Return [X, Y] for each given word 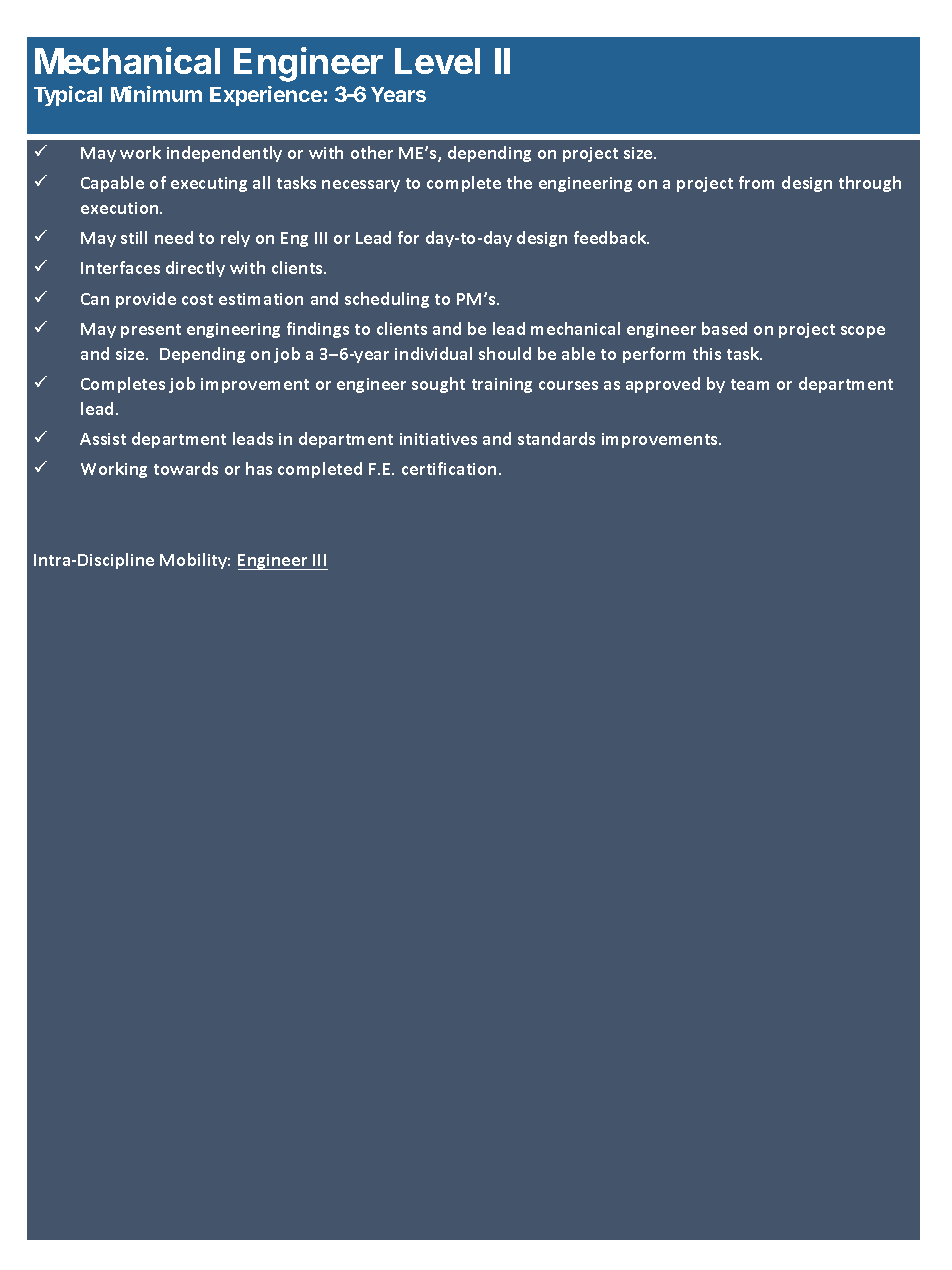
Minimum [156, 94]
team [750, 384]
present [151, 331]
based [724, 328]
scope [863, 332]
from [756, 182]
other [372, 152]
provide [146, 300]
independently [224, 154]
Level [437, 61]
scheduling [387, 300]
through [870, 184]
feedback [611, 237]
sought [438, 385]
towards [186, 468]
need [174, 237]
